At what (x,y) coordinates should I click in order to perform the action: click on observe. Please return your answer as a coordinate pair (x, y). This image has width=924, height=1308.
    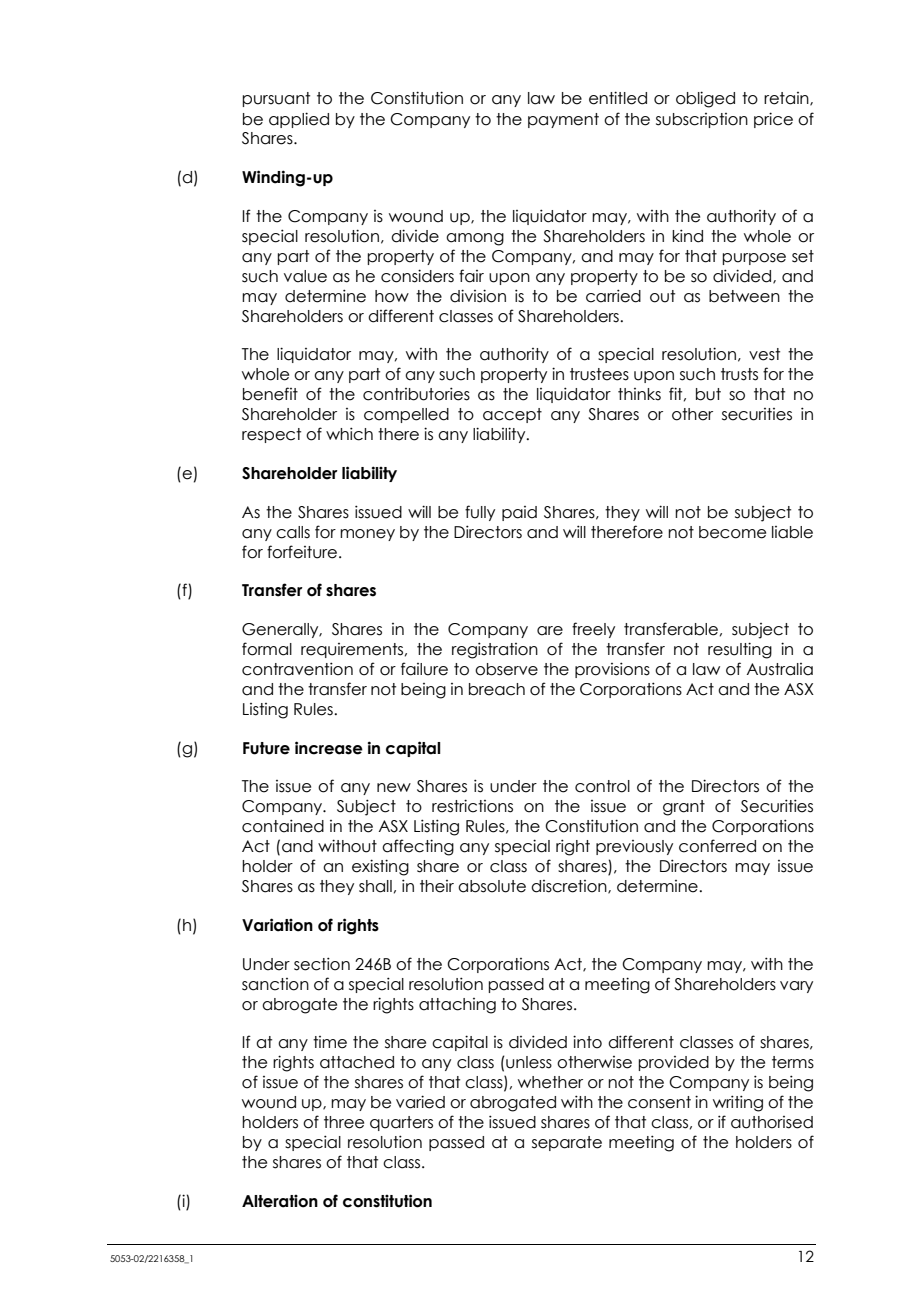
    Looking at the image, I should click on (506, 669).
